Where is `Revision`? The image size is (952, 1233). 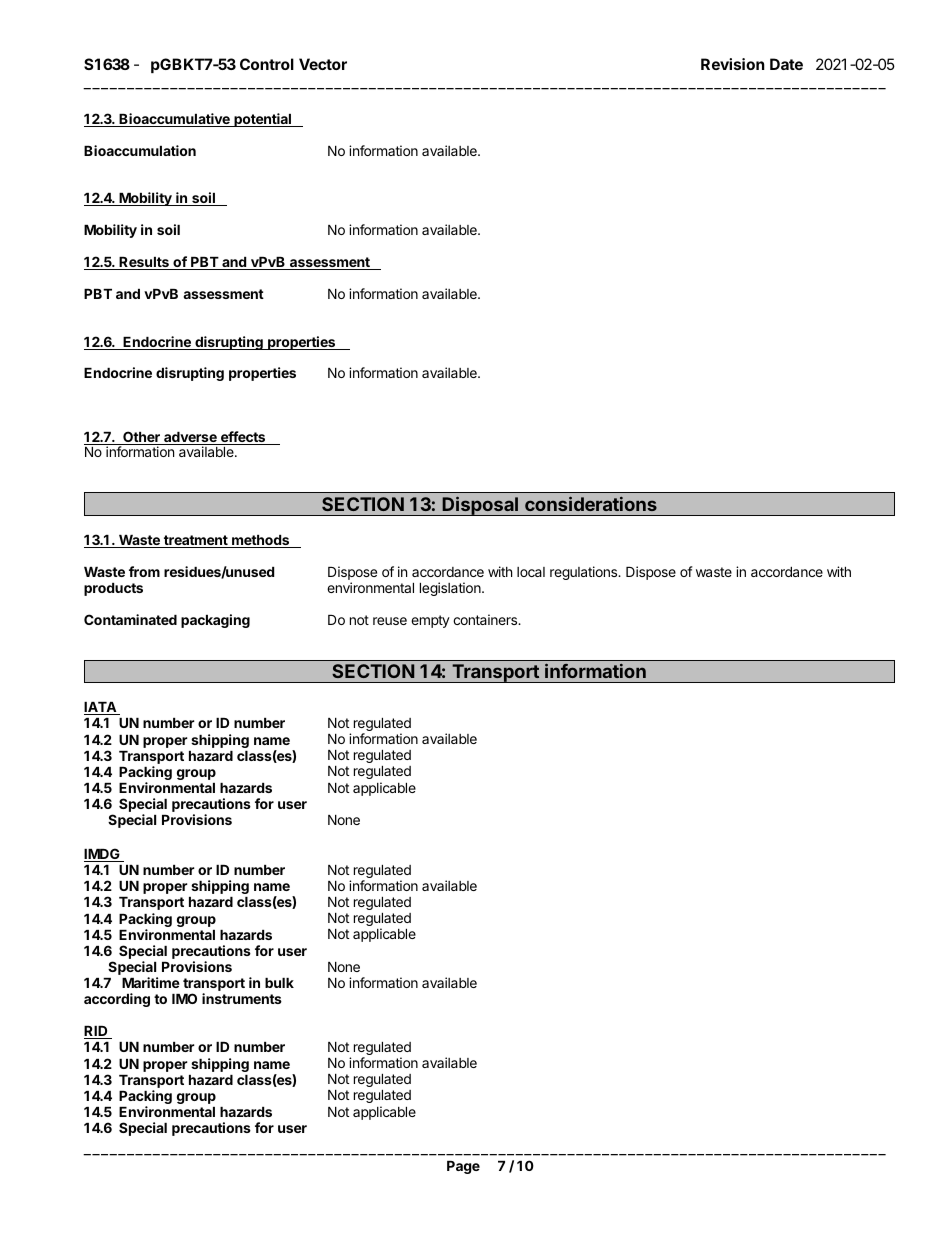
Revision is located at coordinates (733, 64).
